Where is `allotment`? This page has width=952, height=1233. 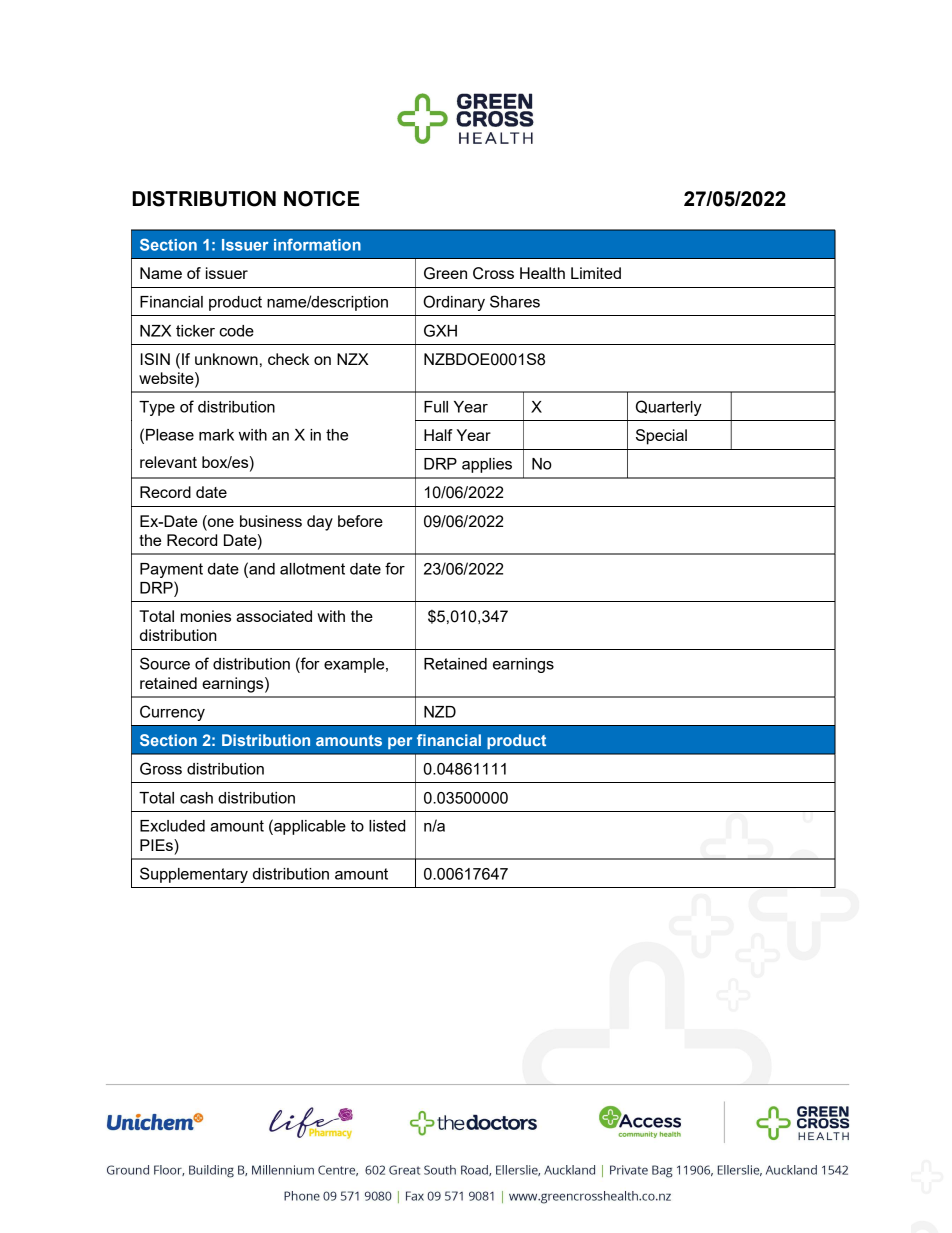 allotment is located at coordinates (312, 569).
